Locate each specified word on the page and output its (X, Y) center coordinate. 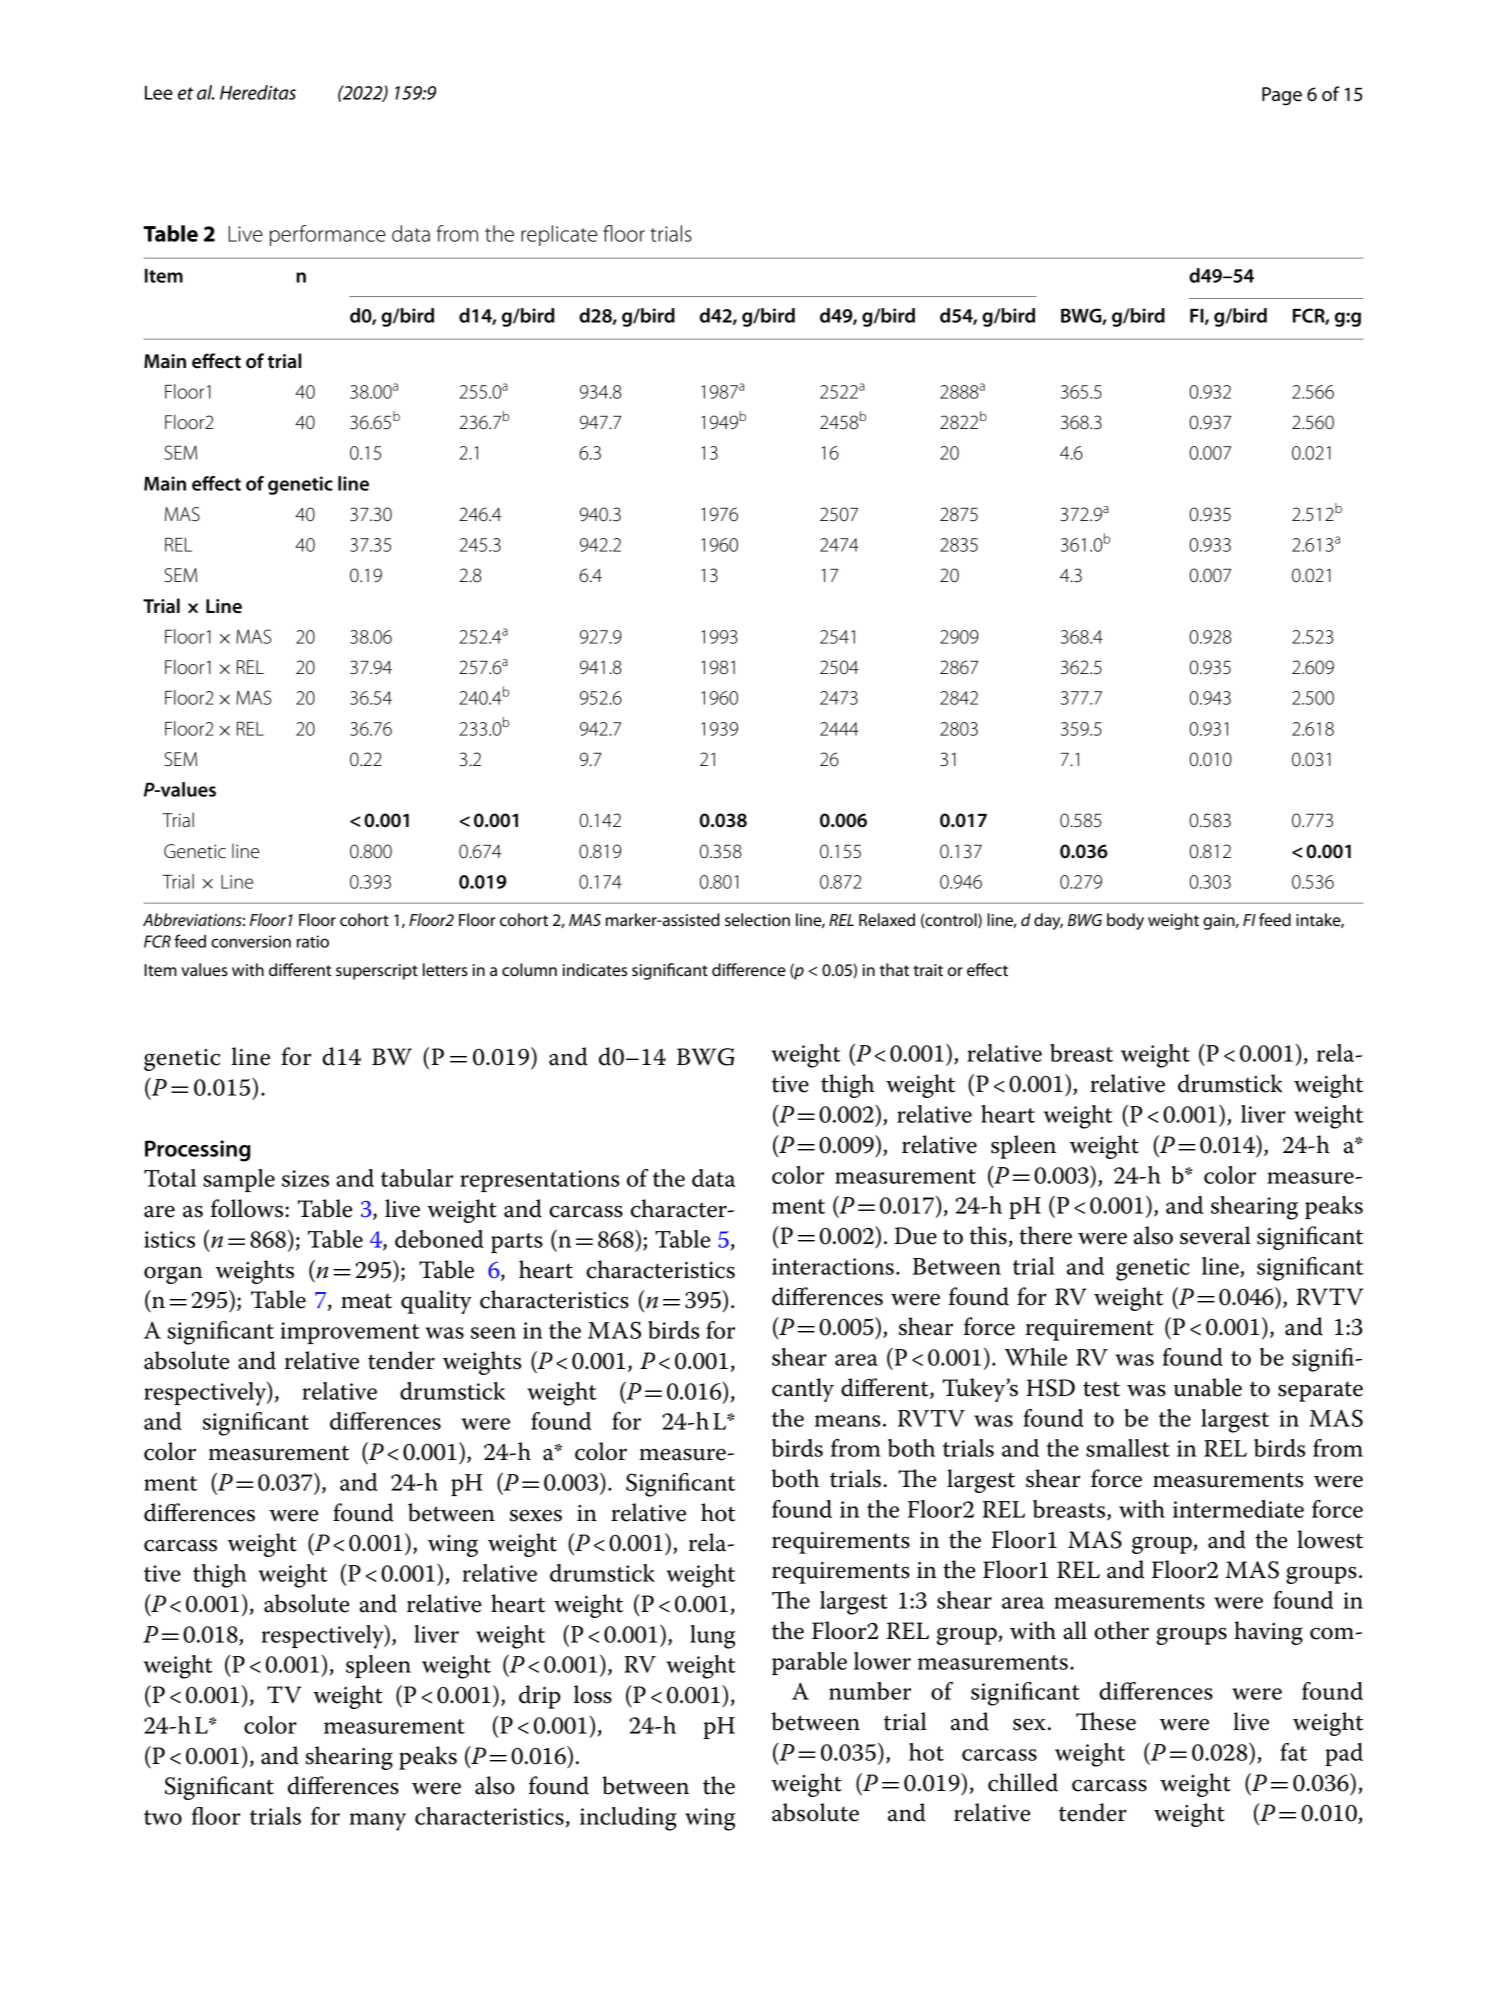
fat (1293, 1752)
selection (757, 920)
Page (1282, 96)
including (628, 1819)
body (1125, 921)
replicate (559, 235)
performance (328, 235)
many (378, 1822)
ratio (313, 941)
